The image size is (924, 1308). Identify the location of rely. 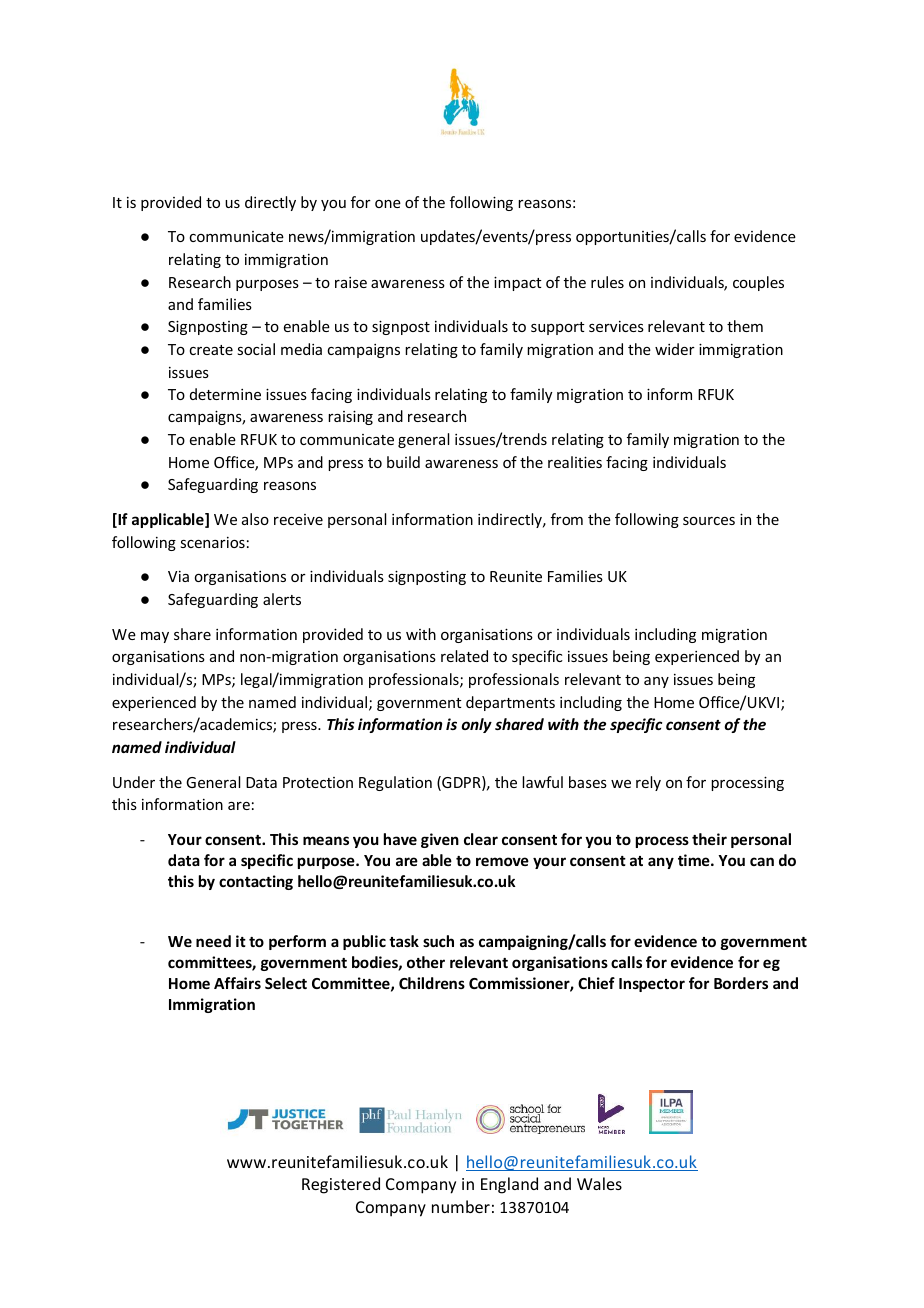
(648, 783).
